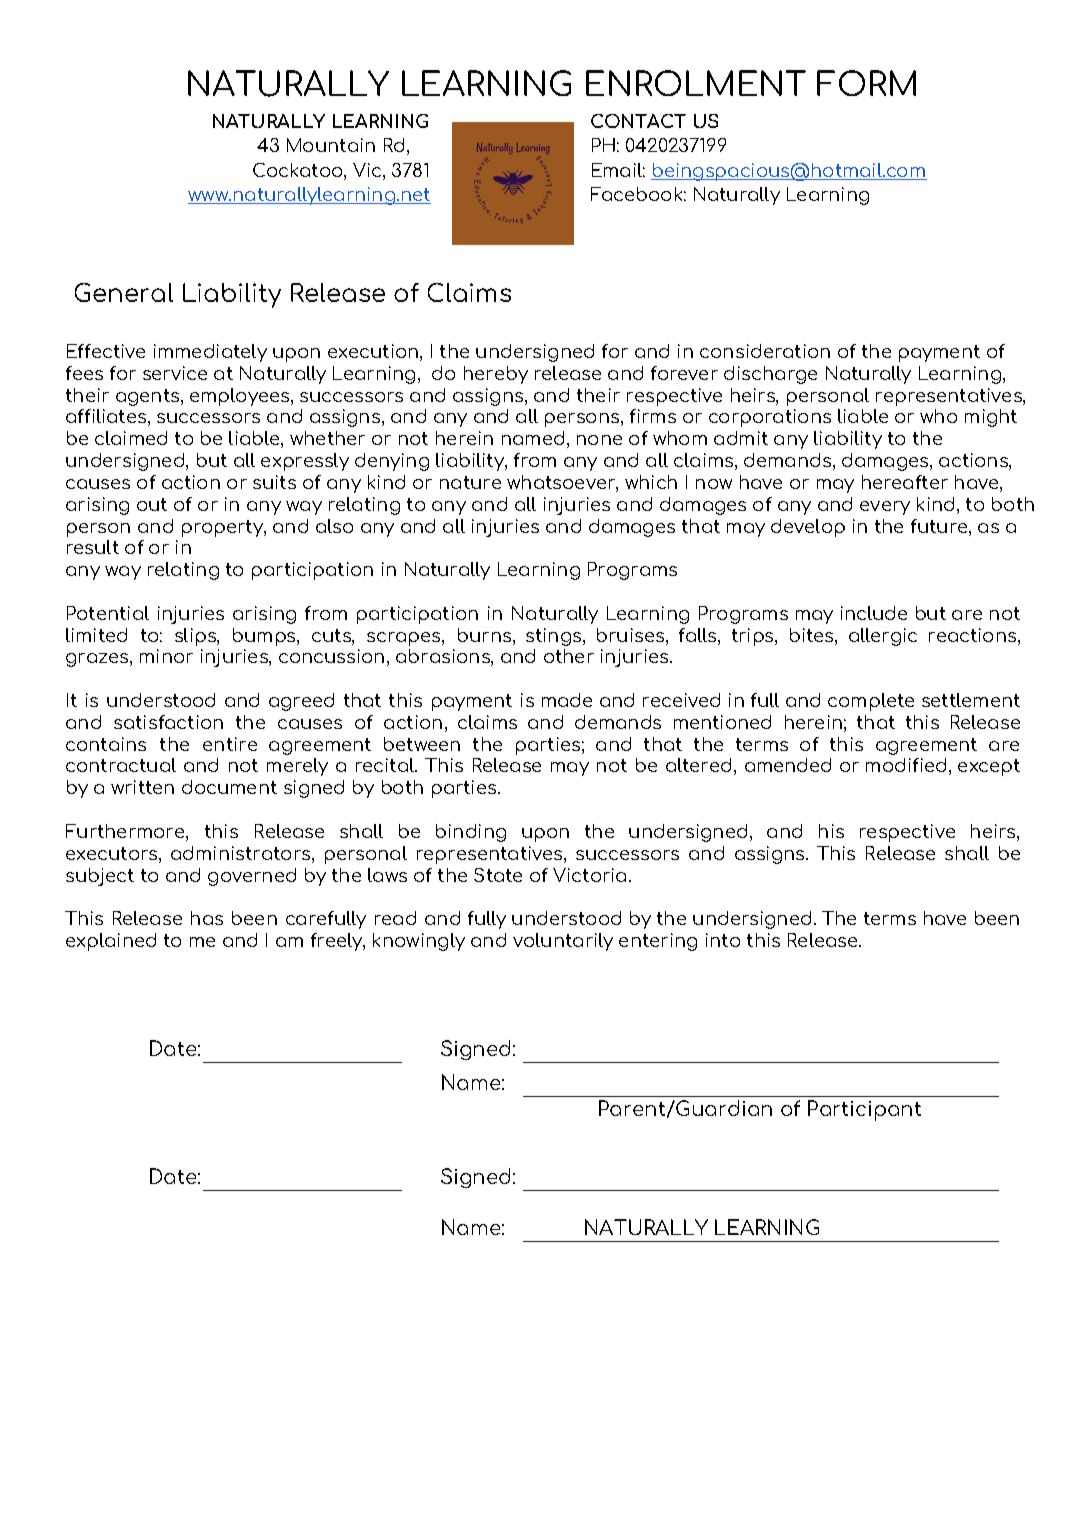  I want to click on CONTACT, so click(638, 121).
